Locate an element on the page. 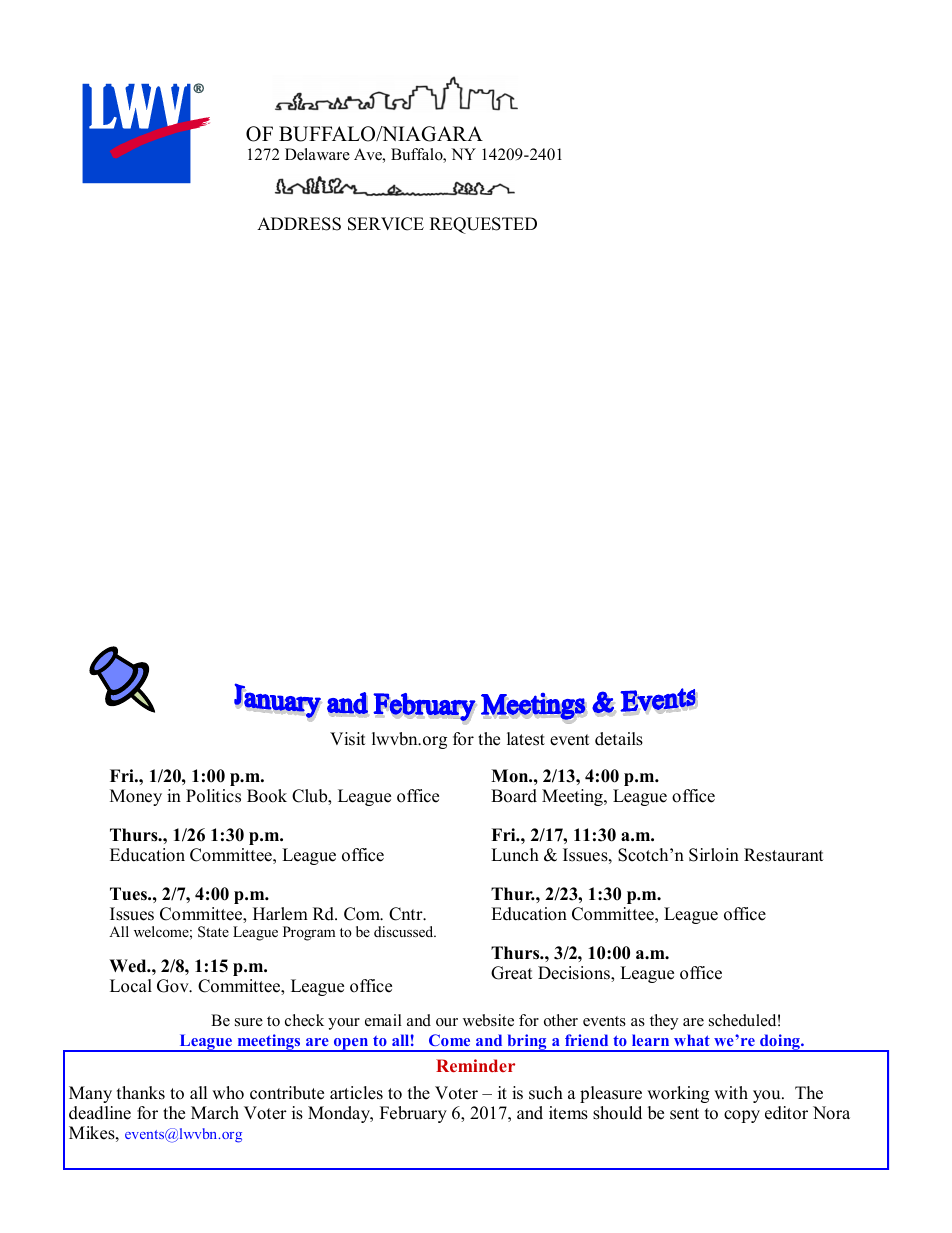 The width and height of the document is (952, 1233). Politics is located at coordinates (213, 796).
